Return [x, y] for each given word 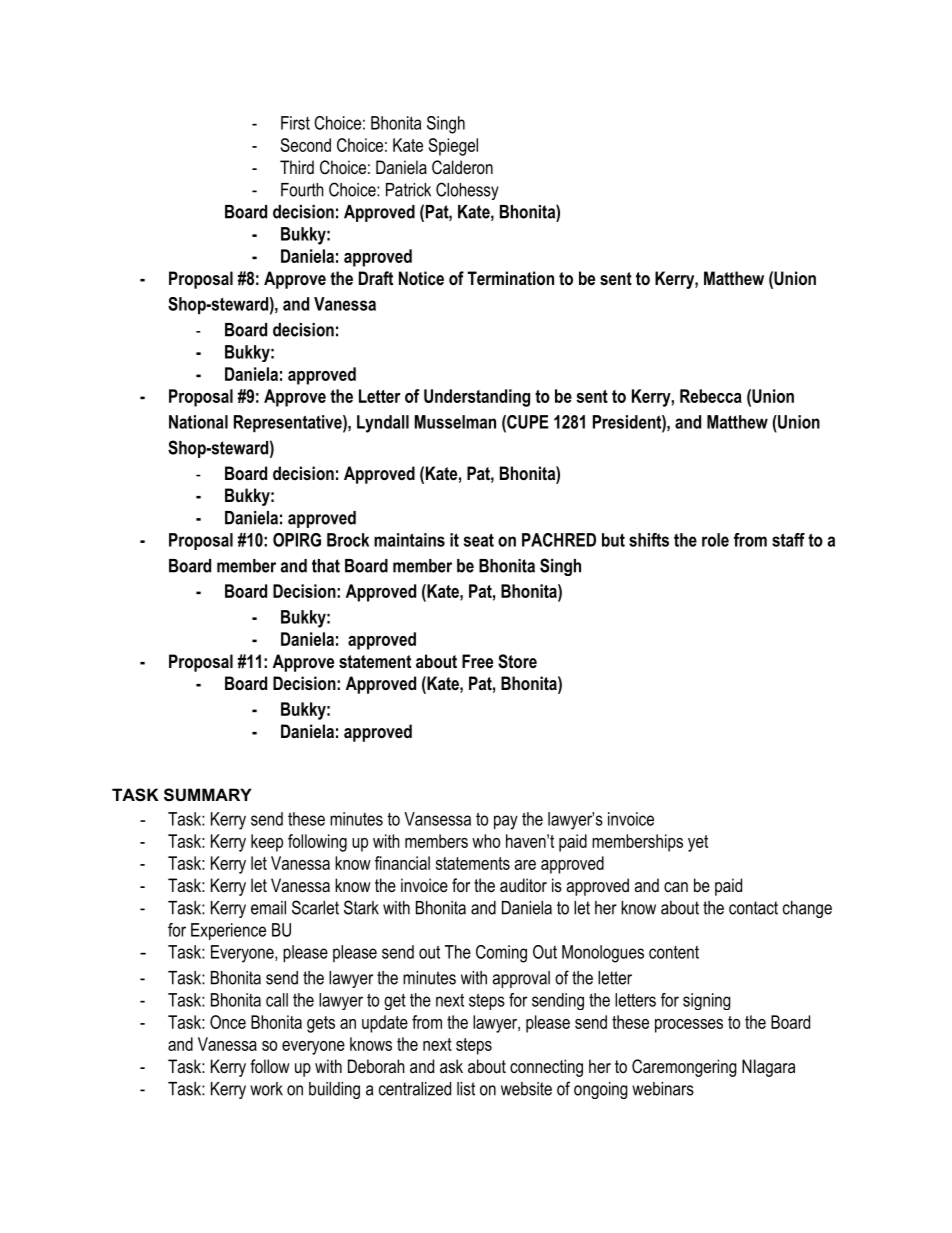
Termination [511, 278]
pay [506, 822]
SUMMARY [208, 795]
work [266, 1089]
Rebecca [711, 396]
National [198, 422]
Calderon [462, 167]
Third [297, 167]
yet [698, 843]
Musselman [455, 422]
